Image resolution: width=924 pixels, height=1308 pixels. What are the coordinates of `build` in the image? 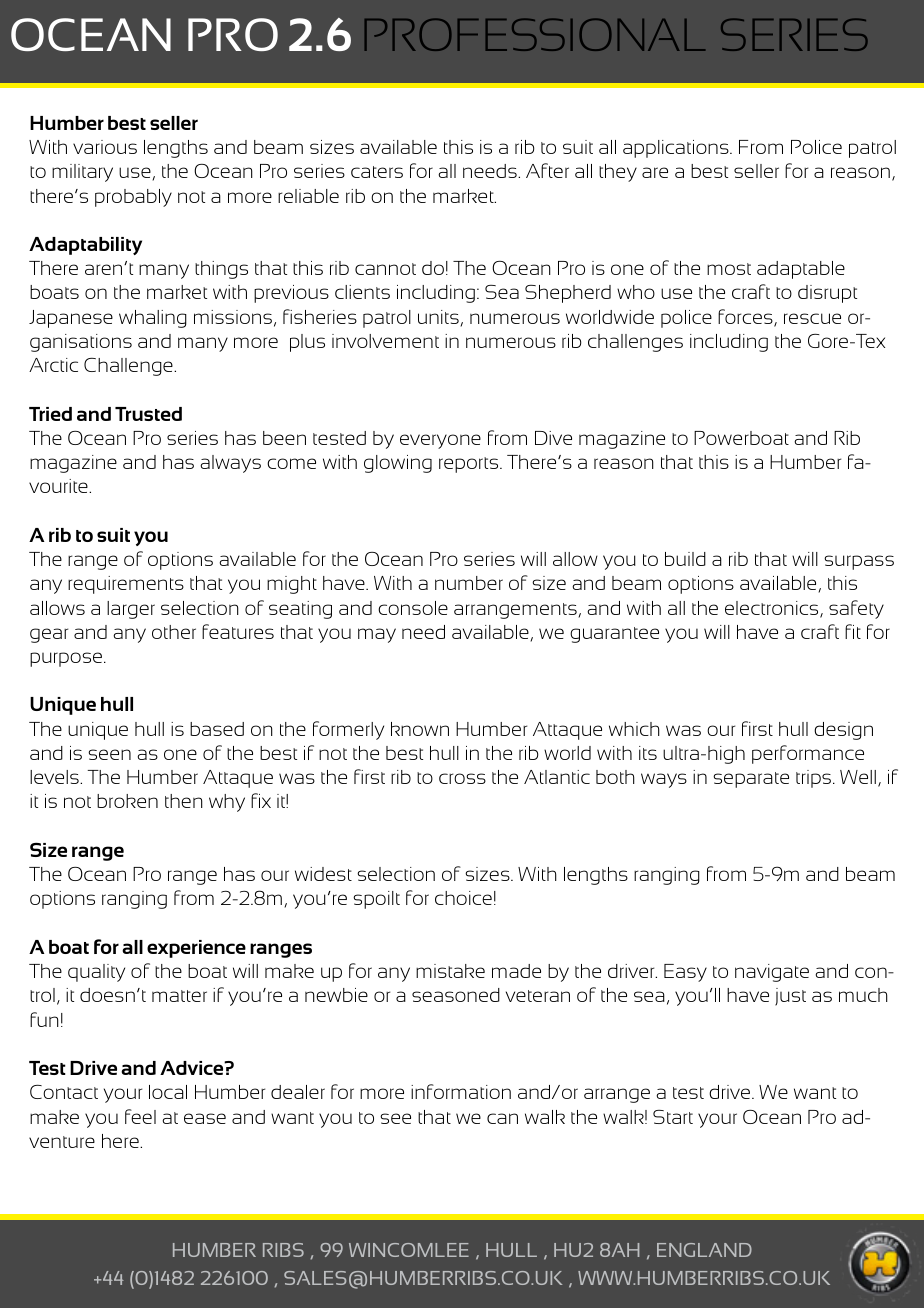 It's located at (685, 559).
